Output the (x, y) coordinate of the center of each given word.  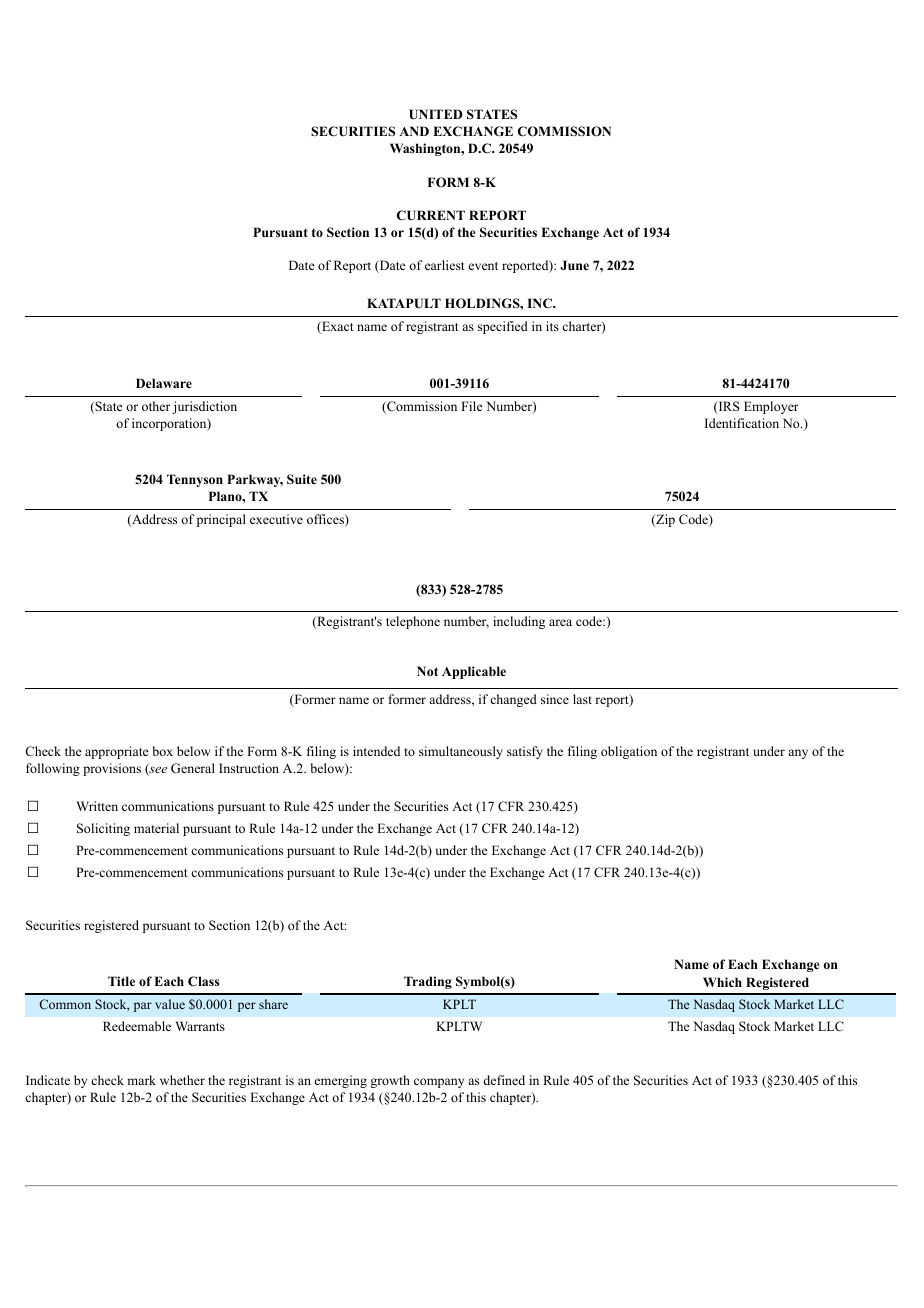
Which (722, 982)
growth (390, 1081)
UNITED (436, 114)
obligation (629, 752)
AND (414, 131)
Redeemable (137, 1026)
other (156, 406)
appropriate (117, 752)
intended (376, 751)
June (574, 265)
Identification (742, 423)
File (472, 406)
